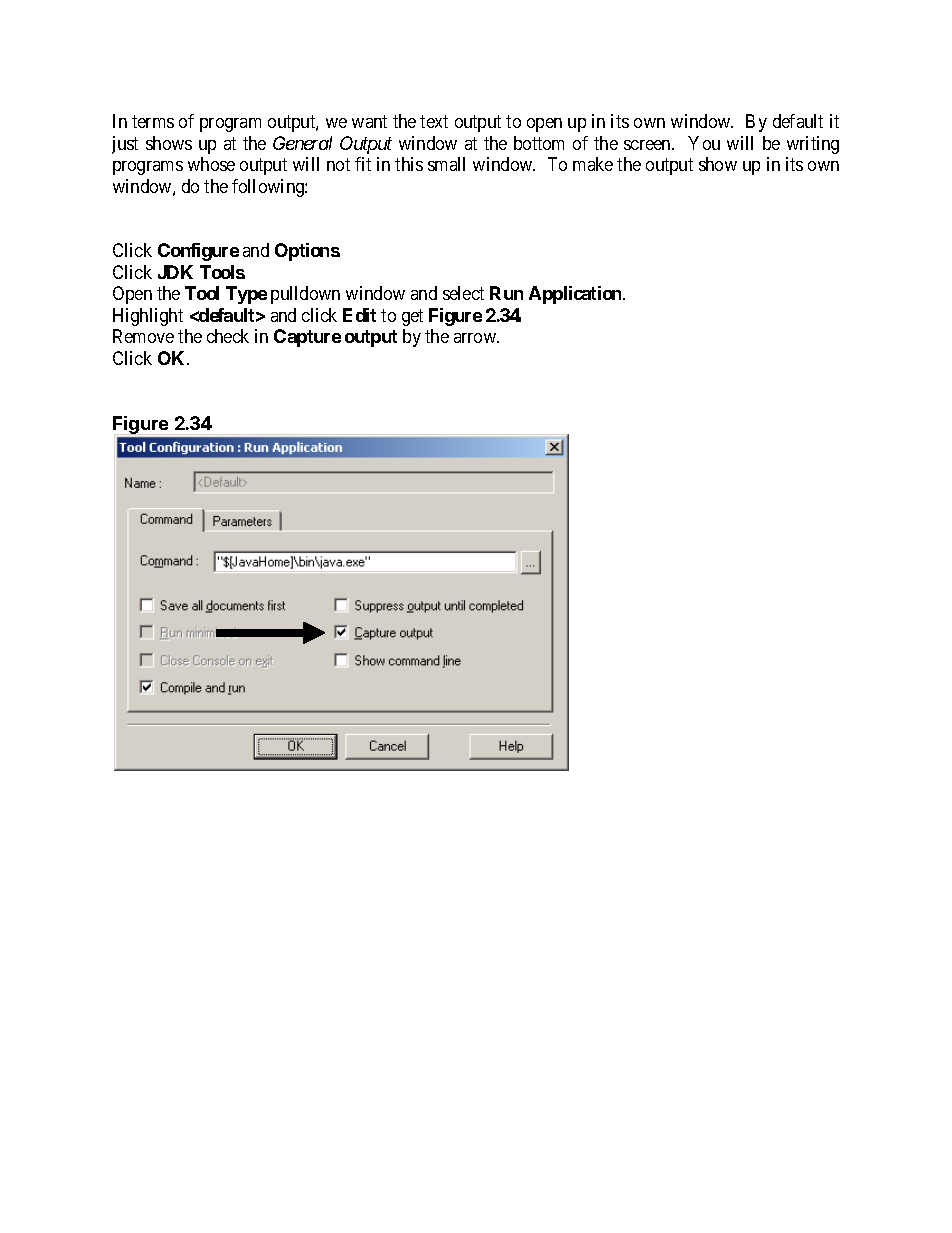 The image size is (952, 1233). I want to click on terms, so click(153, 122).
